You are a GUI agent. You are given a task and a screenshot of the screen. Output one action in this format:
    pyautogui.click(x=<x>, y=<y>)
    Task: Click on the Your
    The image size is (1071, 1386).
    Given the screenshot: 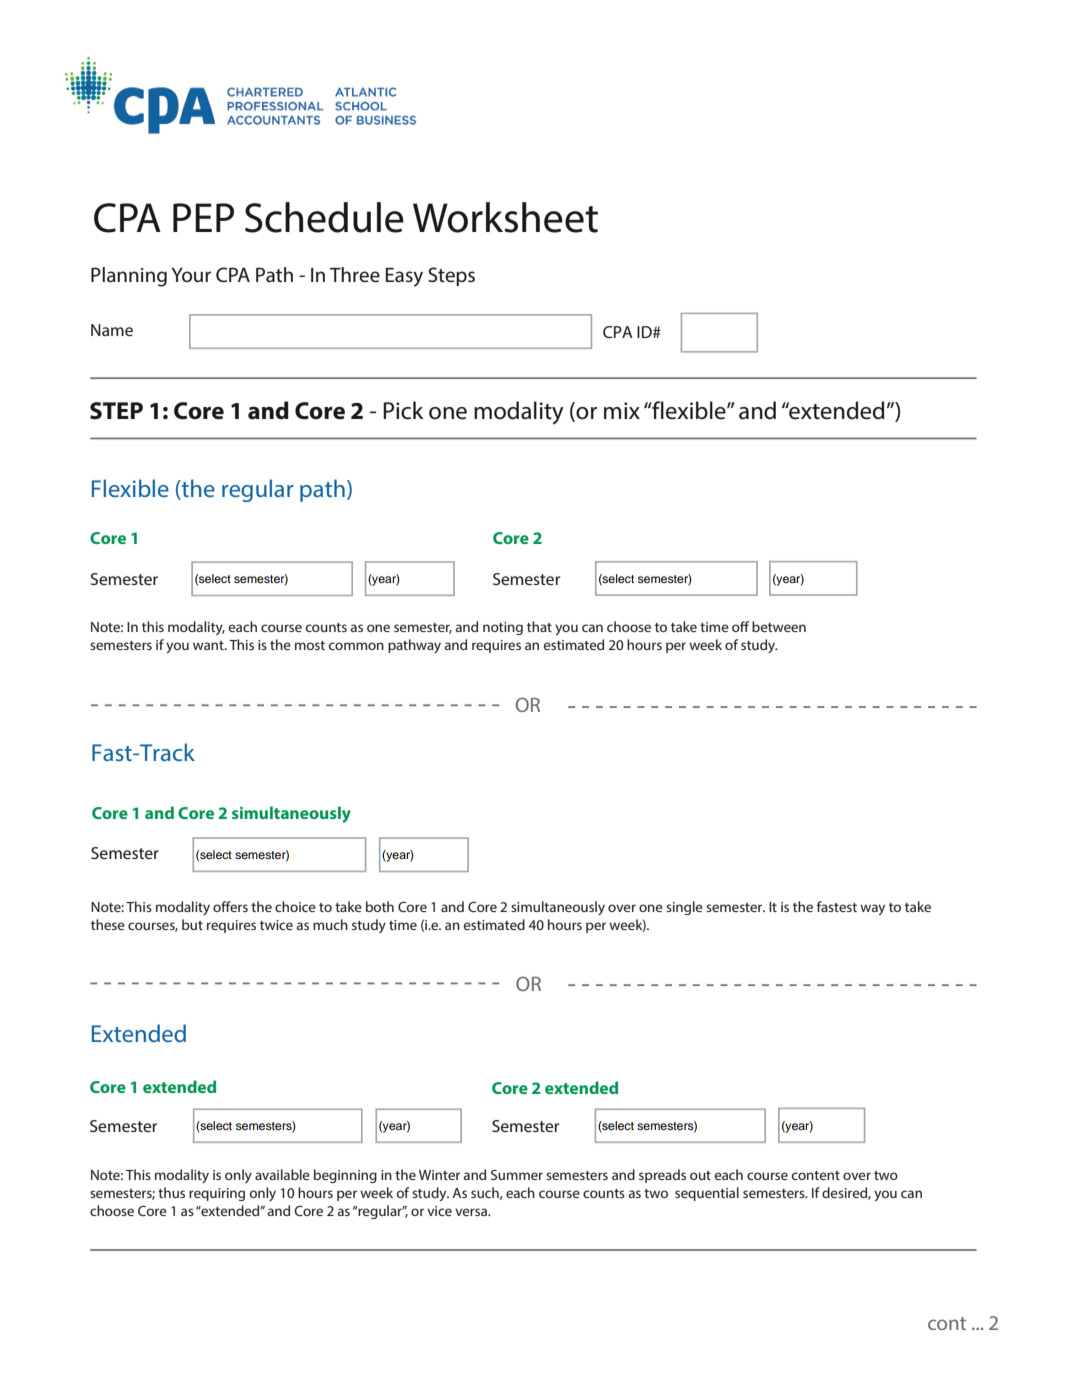 What is the action you would take?
    pyautogui.click(x=191, y=275)
